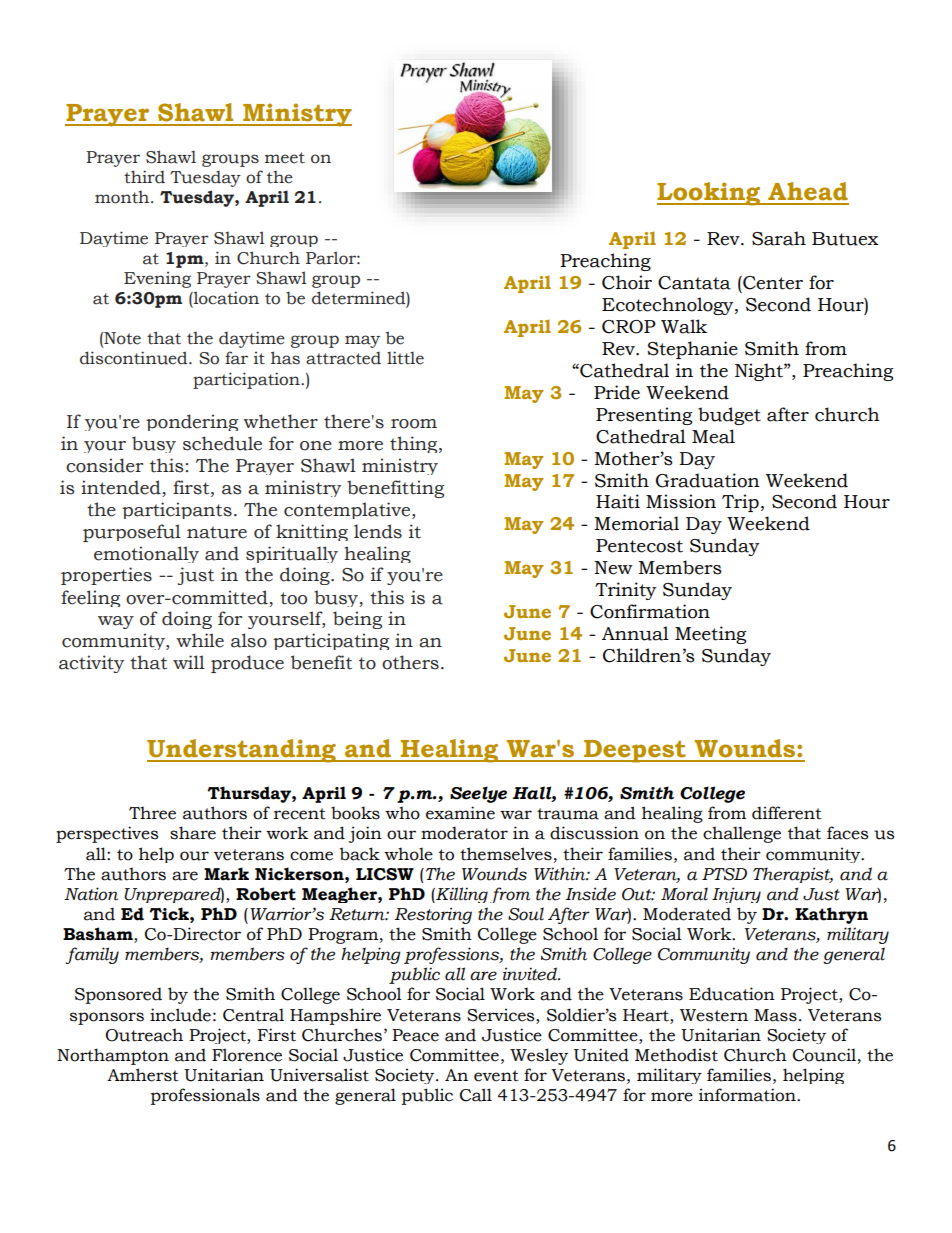  I want to click on Looking, so click(710, 194).
